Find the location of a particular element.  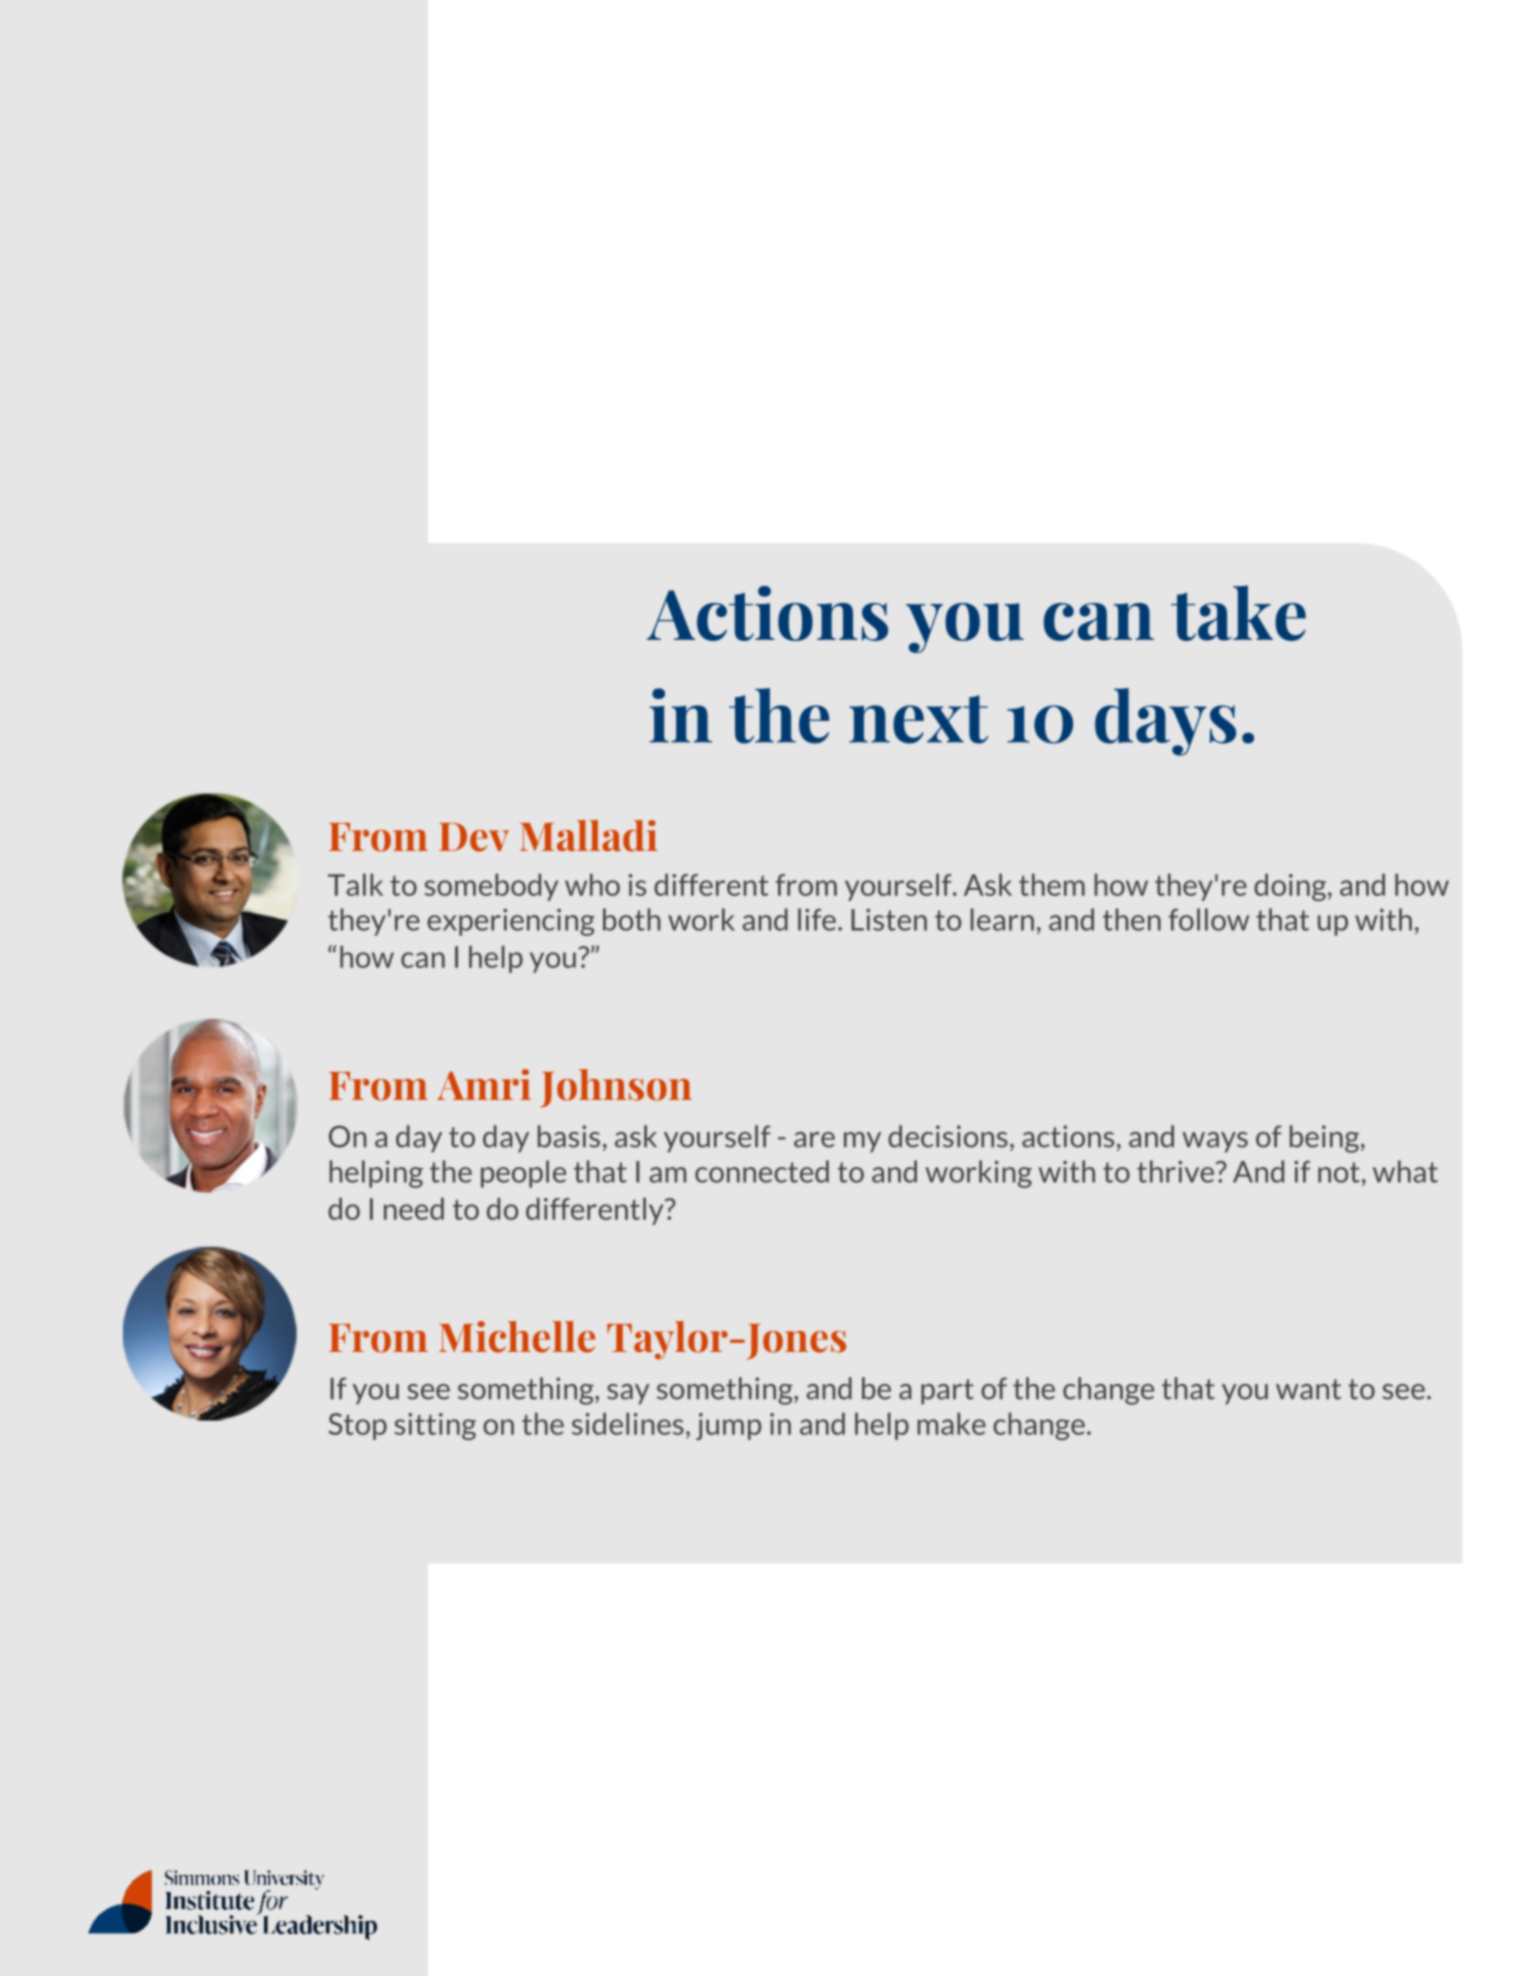

part is located at coordinates (947, 1392).
